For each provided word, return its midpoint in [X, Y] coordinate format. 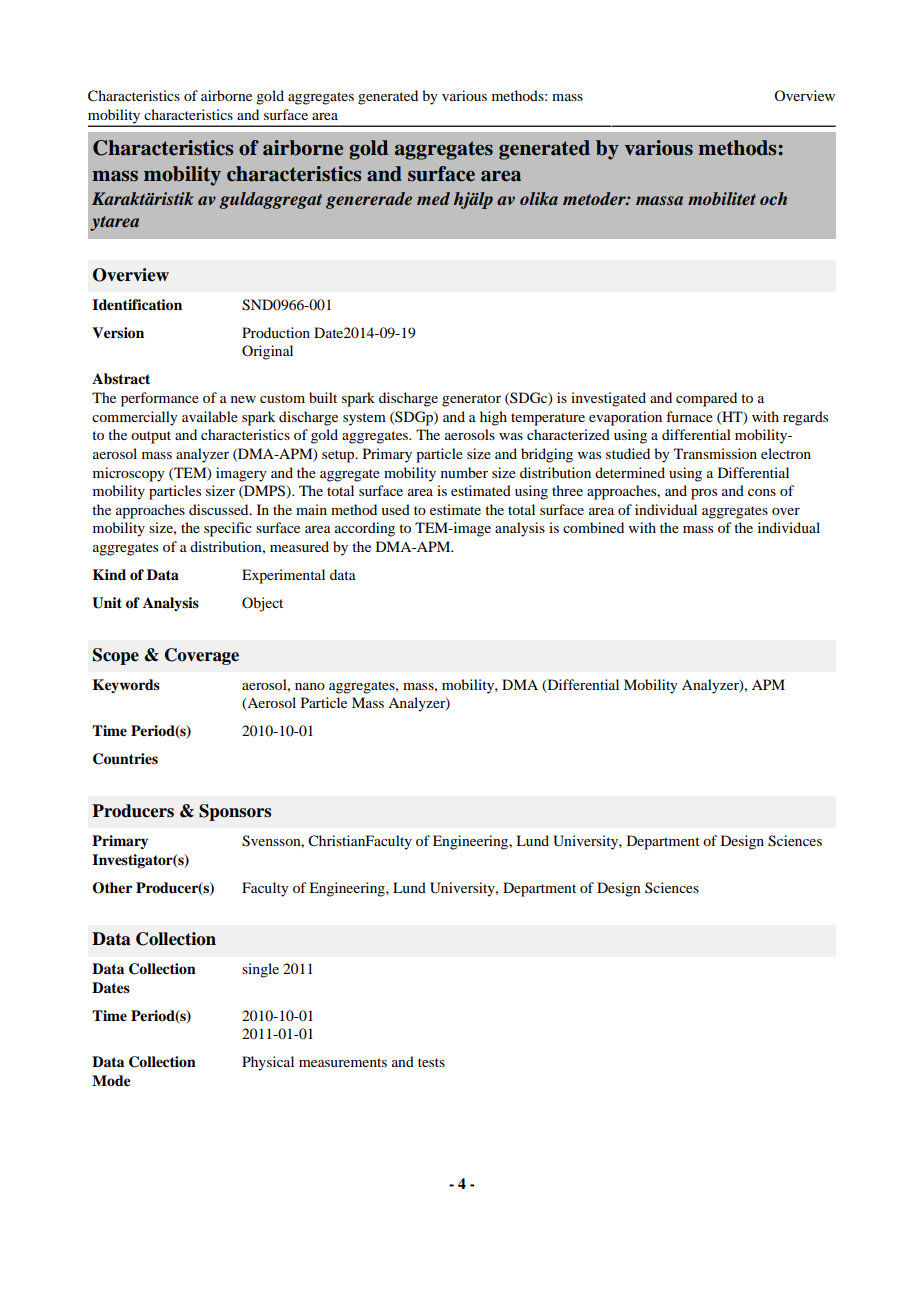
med [433, 198]
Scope [116, 656]
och [773, 198]
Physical [268, 1063]
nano [310, 686]
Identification [137, 305]
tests [431, 1062]
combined [593, 527]
